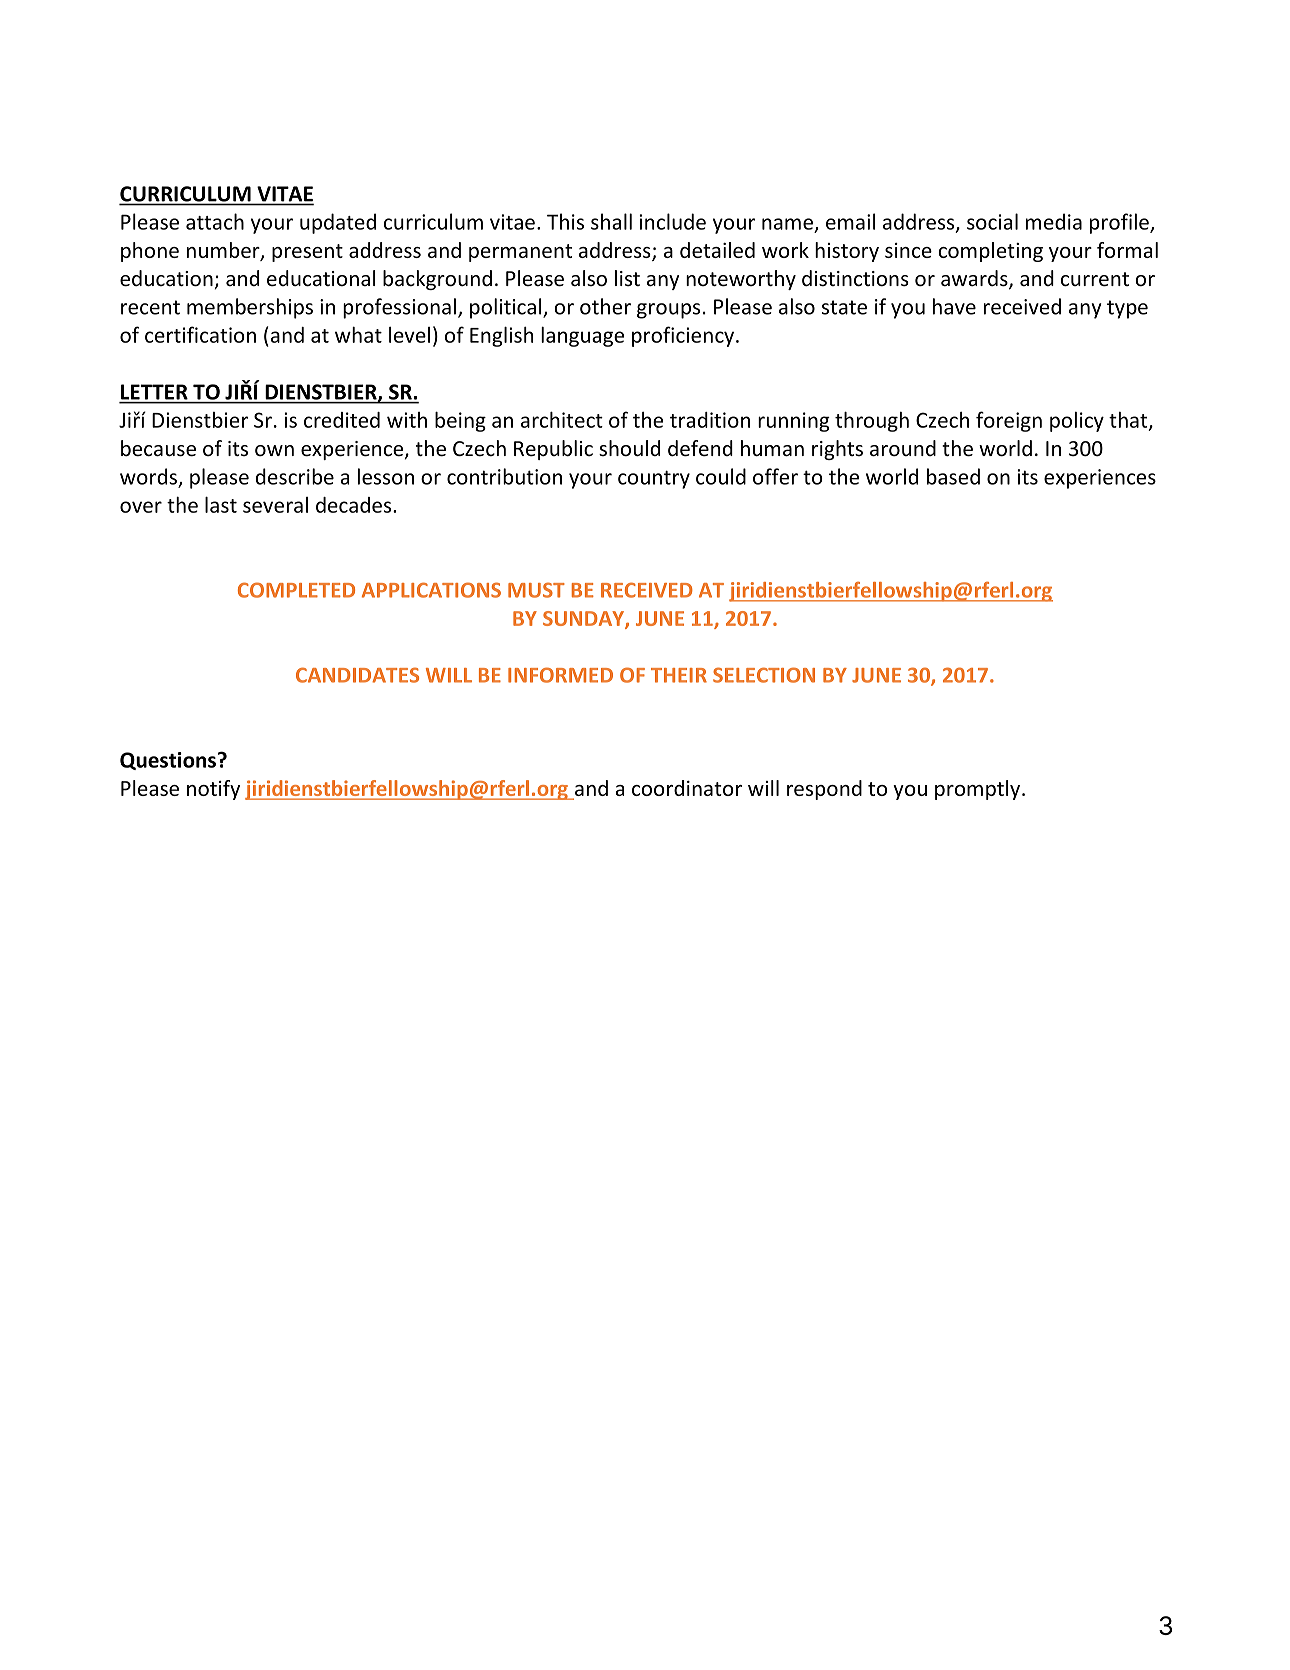 The width and height of the screenshot is (1290, 1670). I want to click on coordinator, so click(687, 788).
